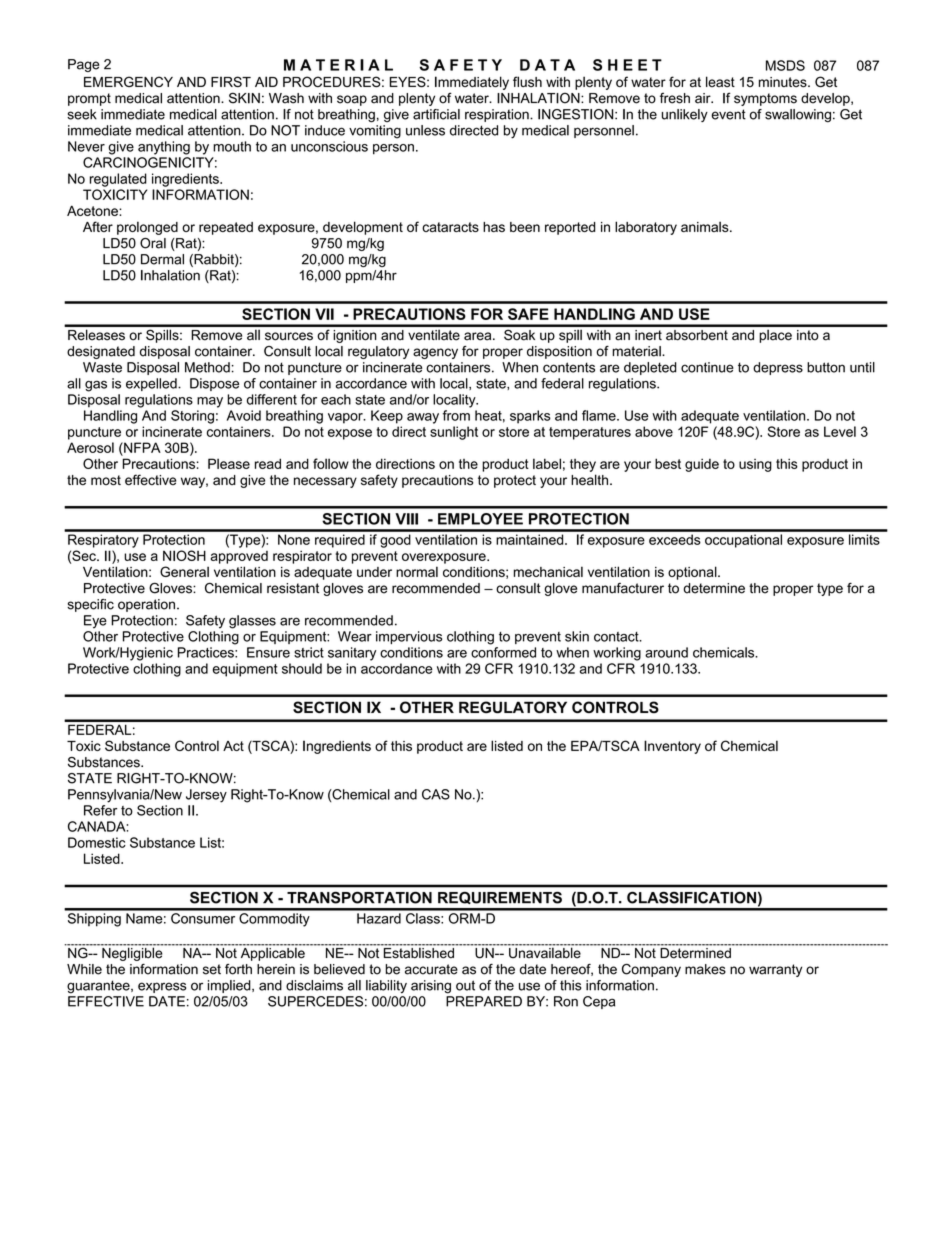  I want to click on express, so click(162, 987).
